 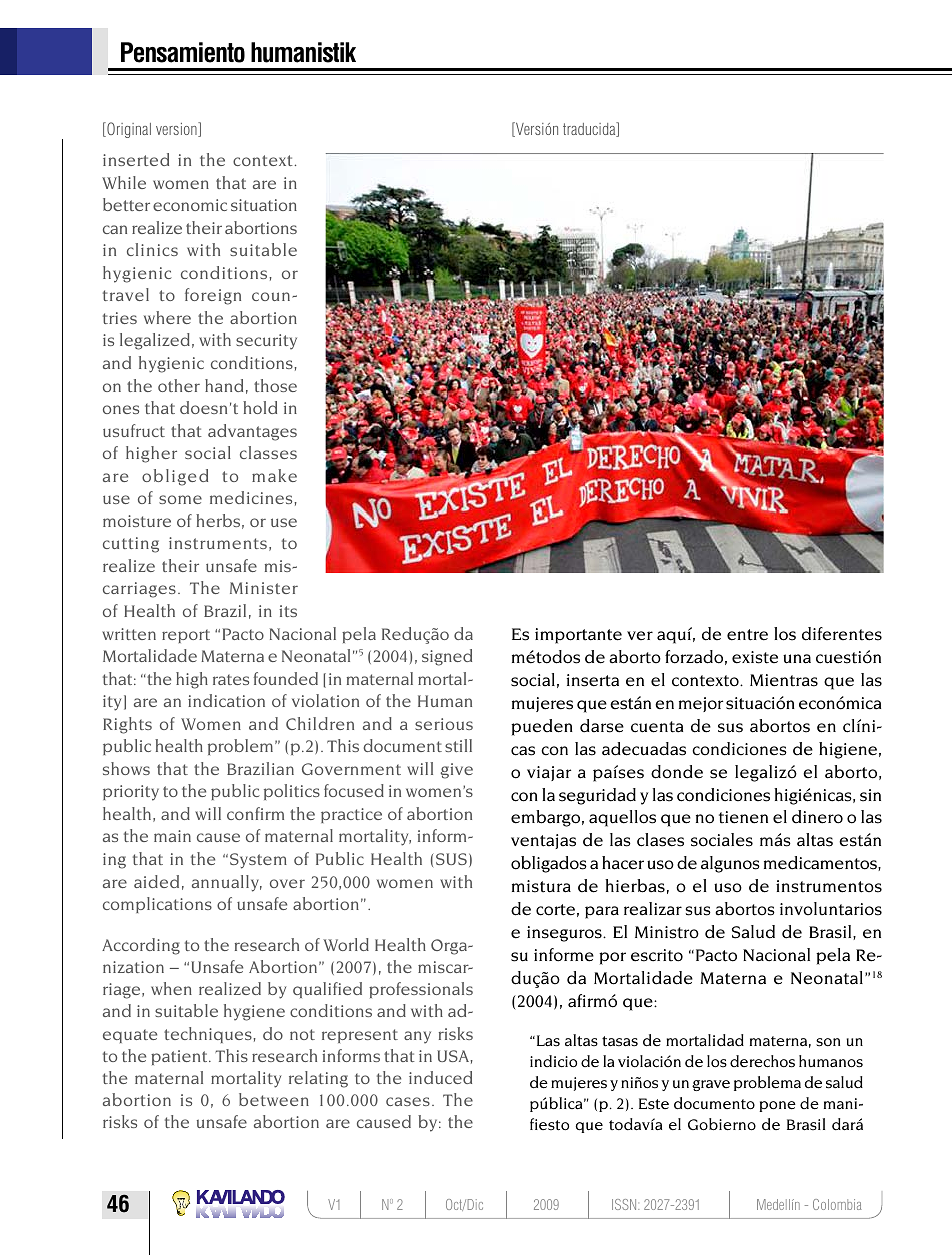 What do you see at coordinates (180, 499) in the image?
I see `some` at bounding box center [180, 499].
